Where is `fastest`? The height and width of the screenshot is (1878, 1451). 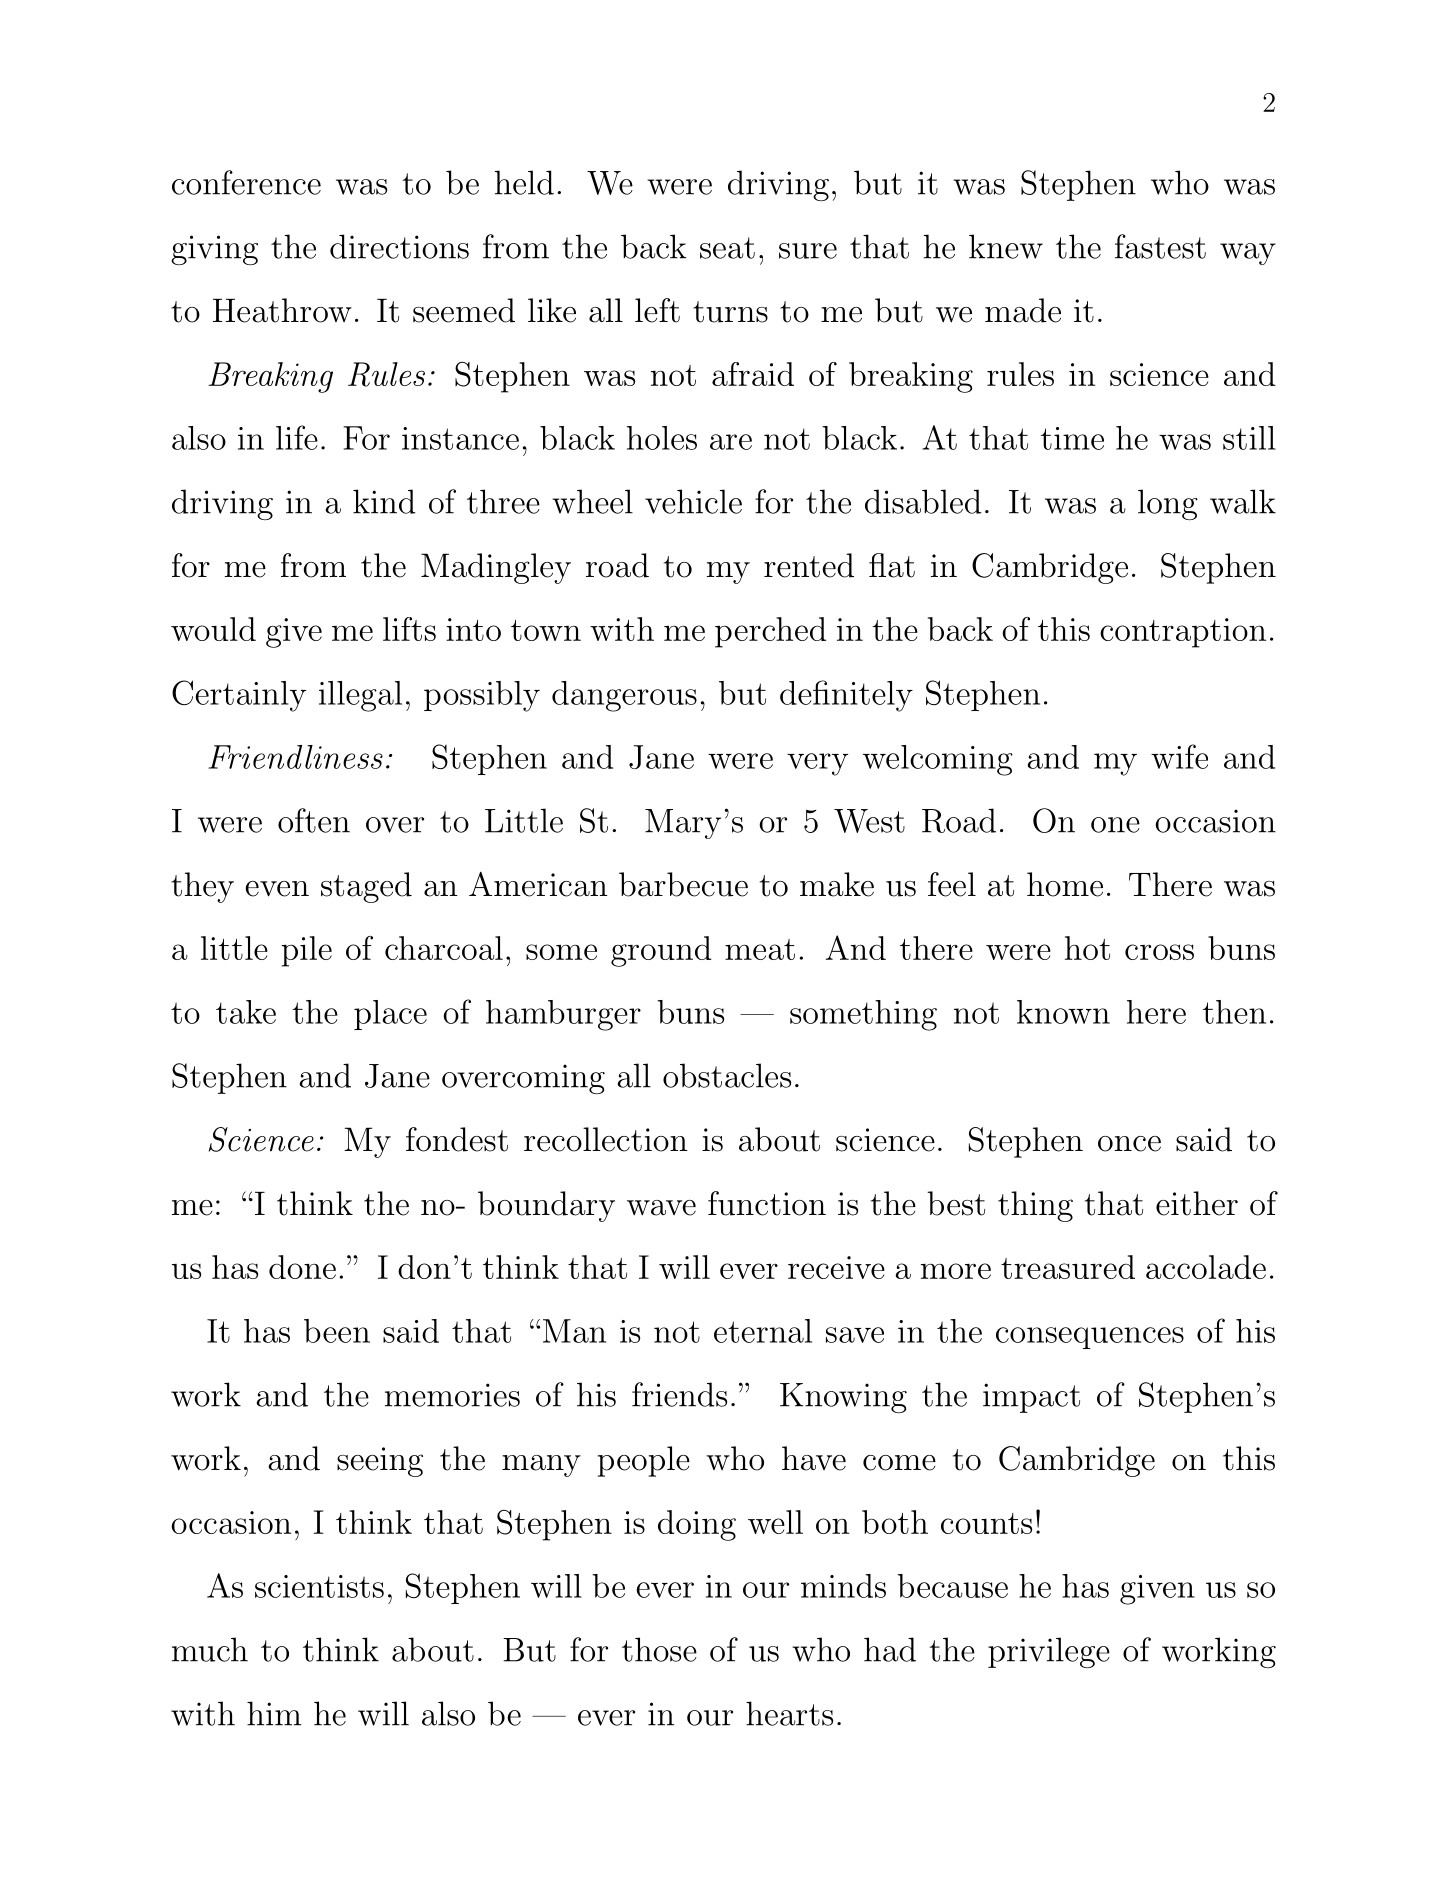
fastest is located at coordinates (1160, 246).
